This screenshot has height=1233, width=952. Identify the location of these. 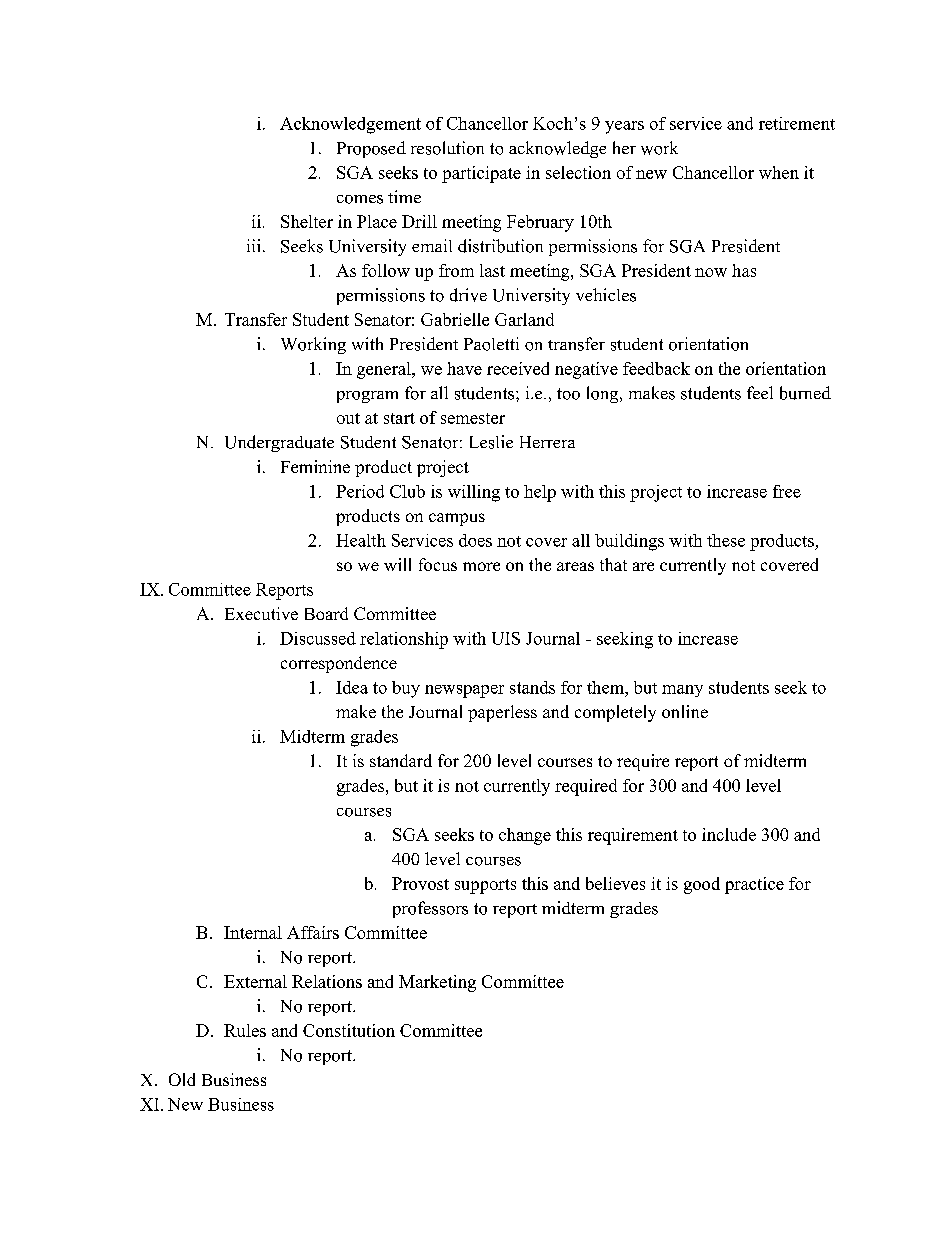
(726, 540).
